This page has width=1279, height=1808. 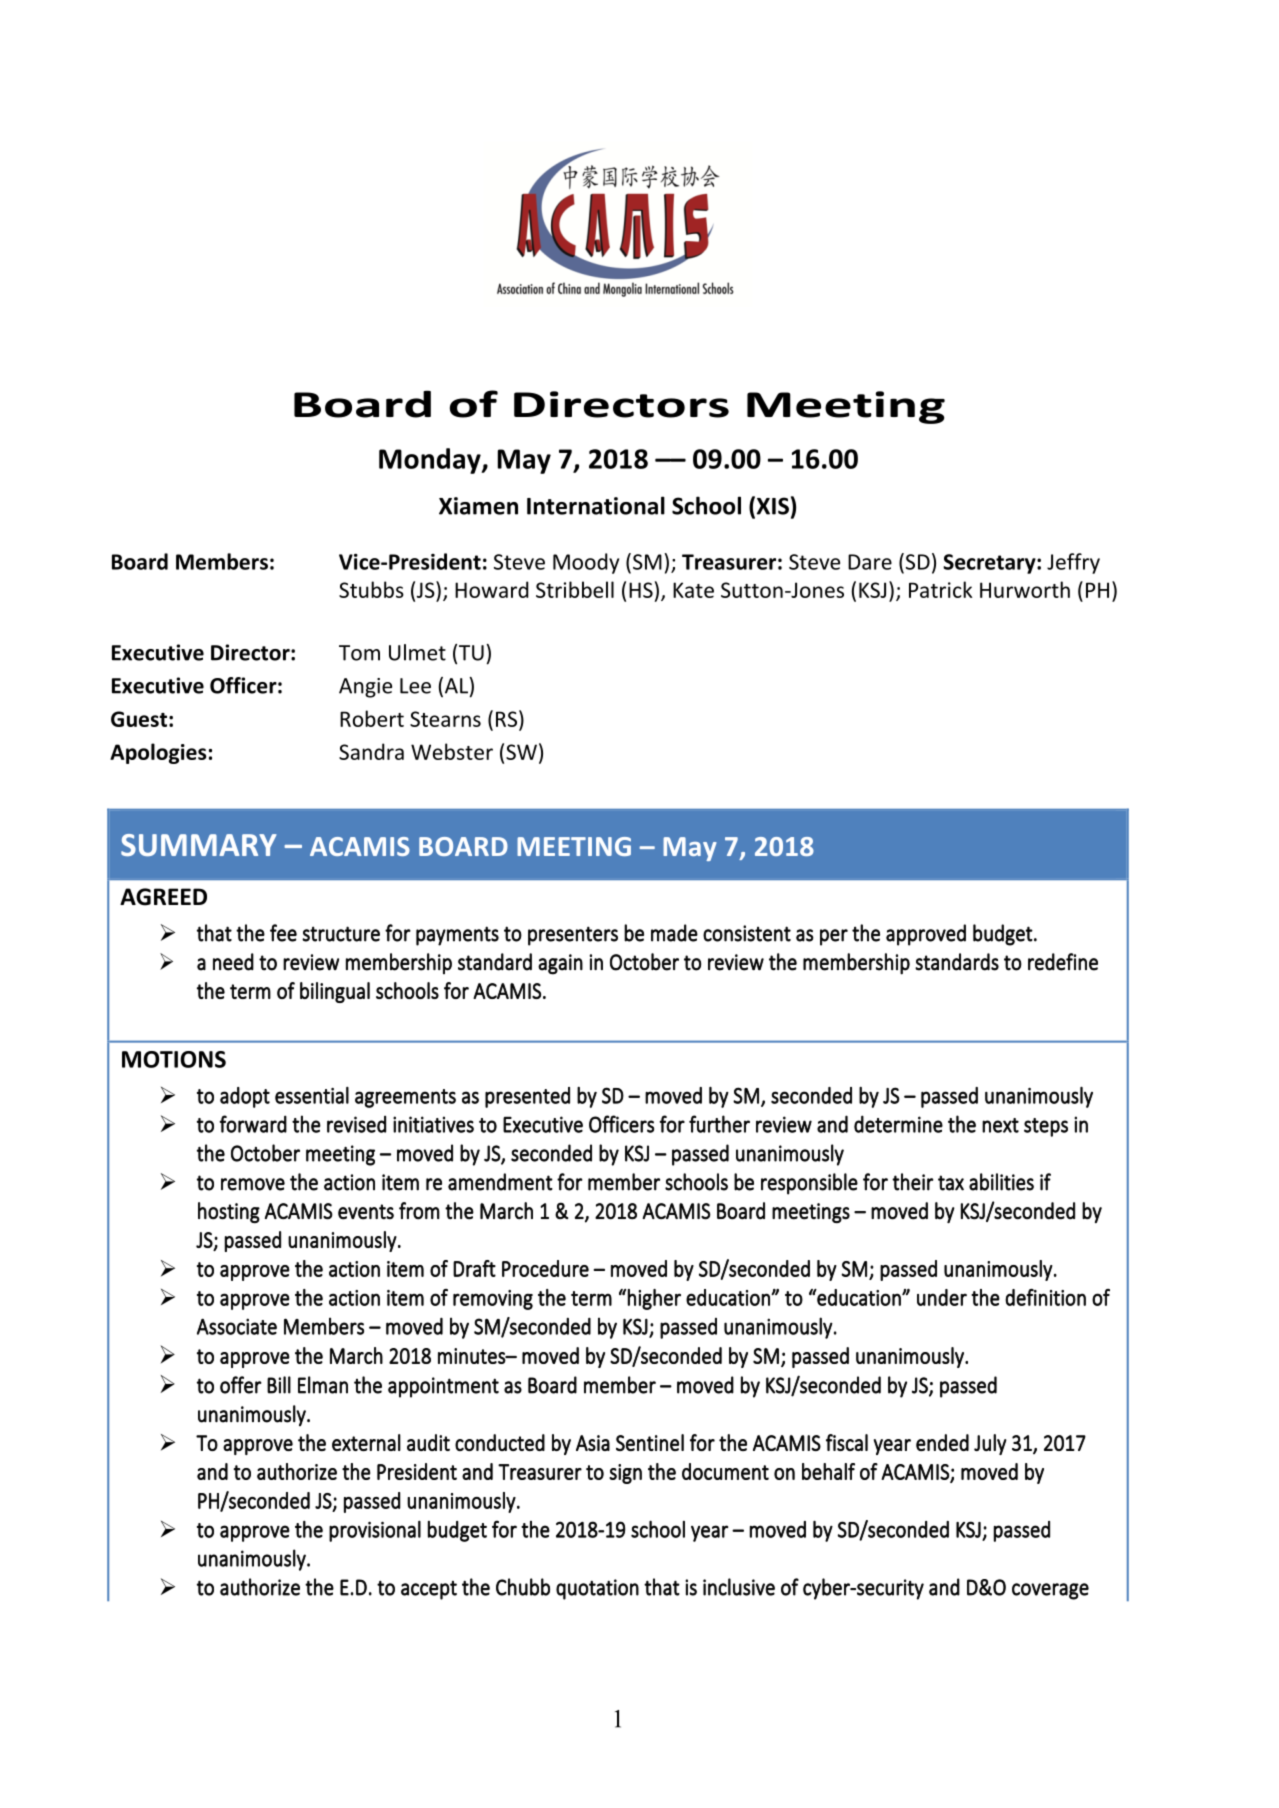 What do you see at coordinates (951, 1183) in the page?
I see `tax` at bounding box center [951, 1183].
